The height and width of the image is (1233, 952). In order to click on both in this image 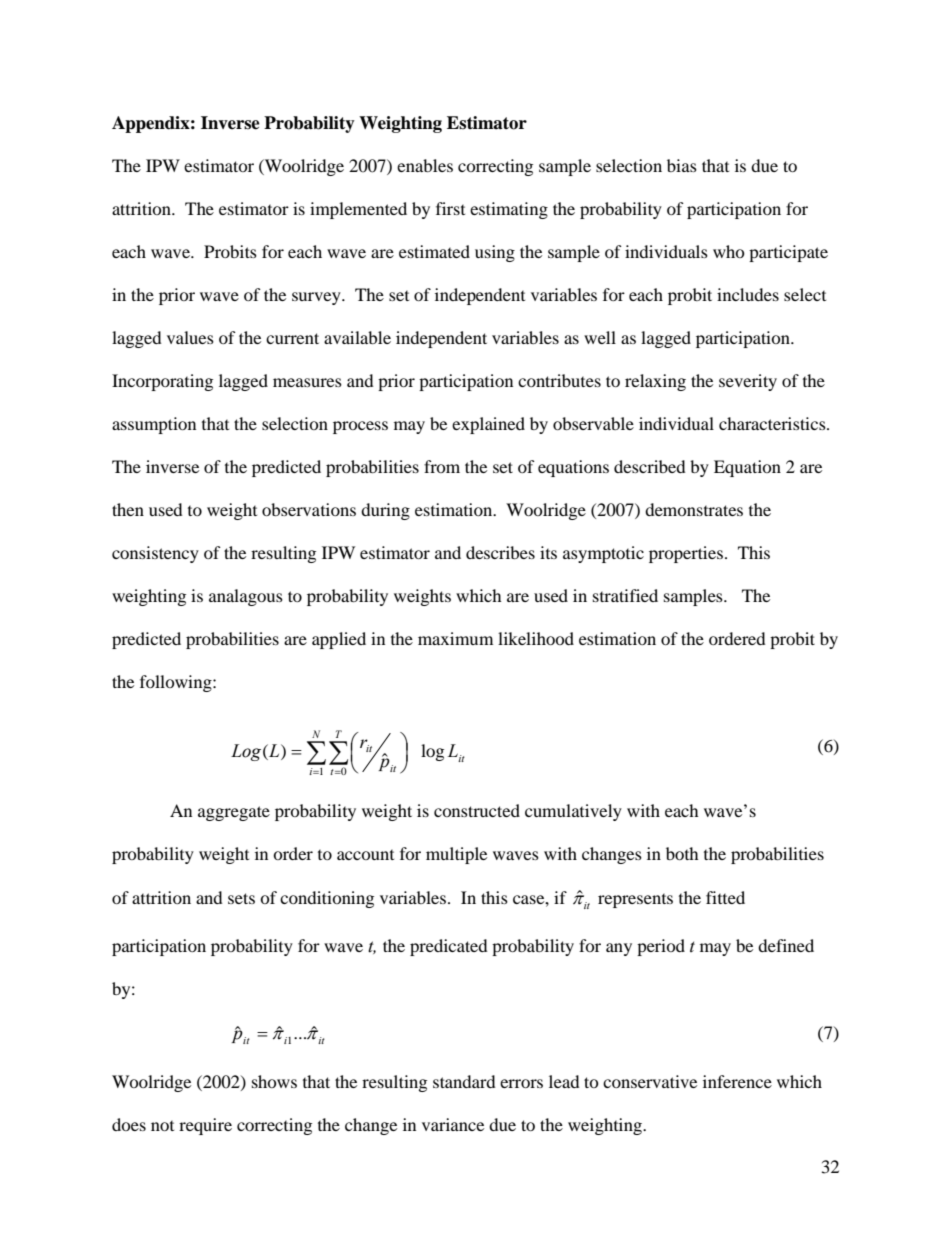, I will do `click(682, 853)`.
